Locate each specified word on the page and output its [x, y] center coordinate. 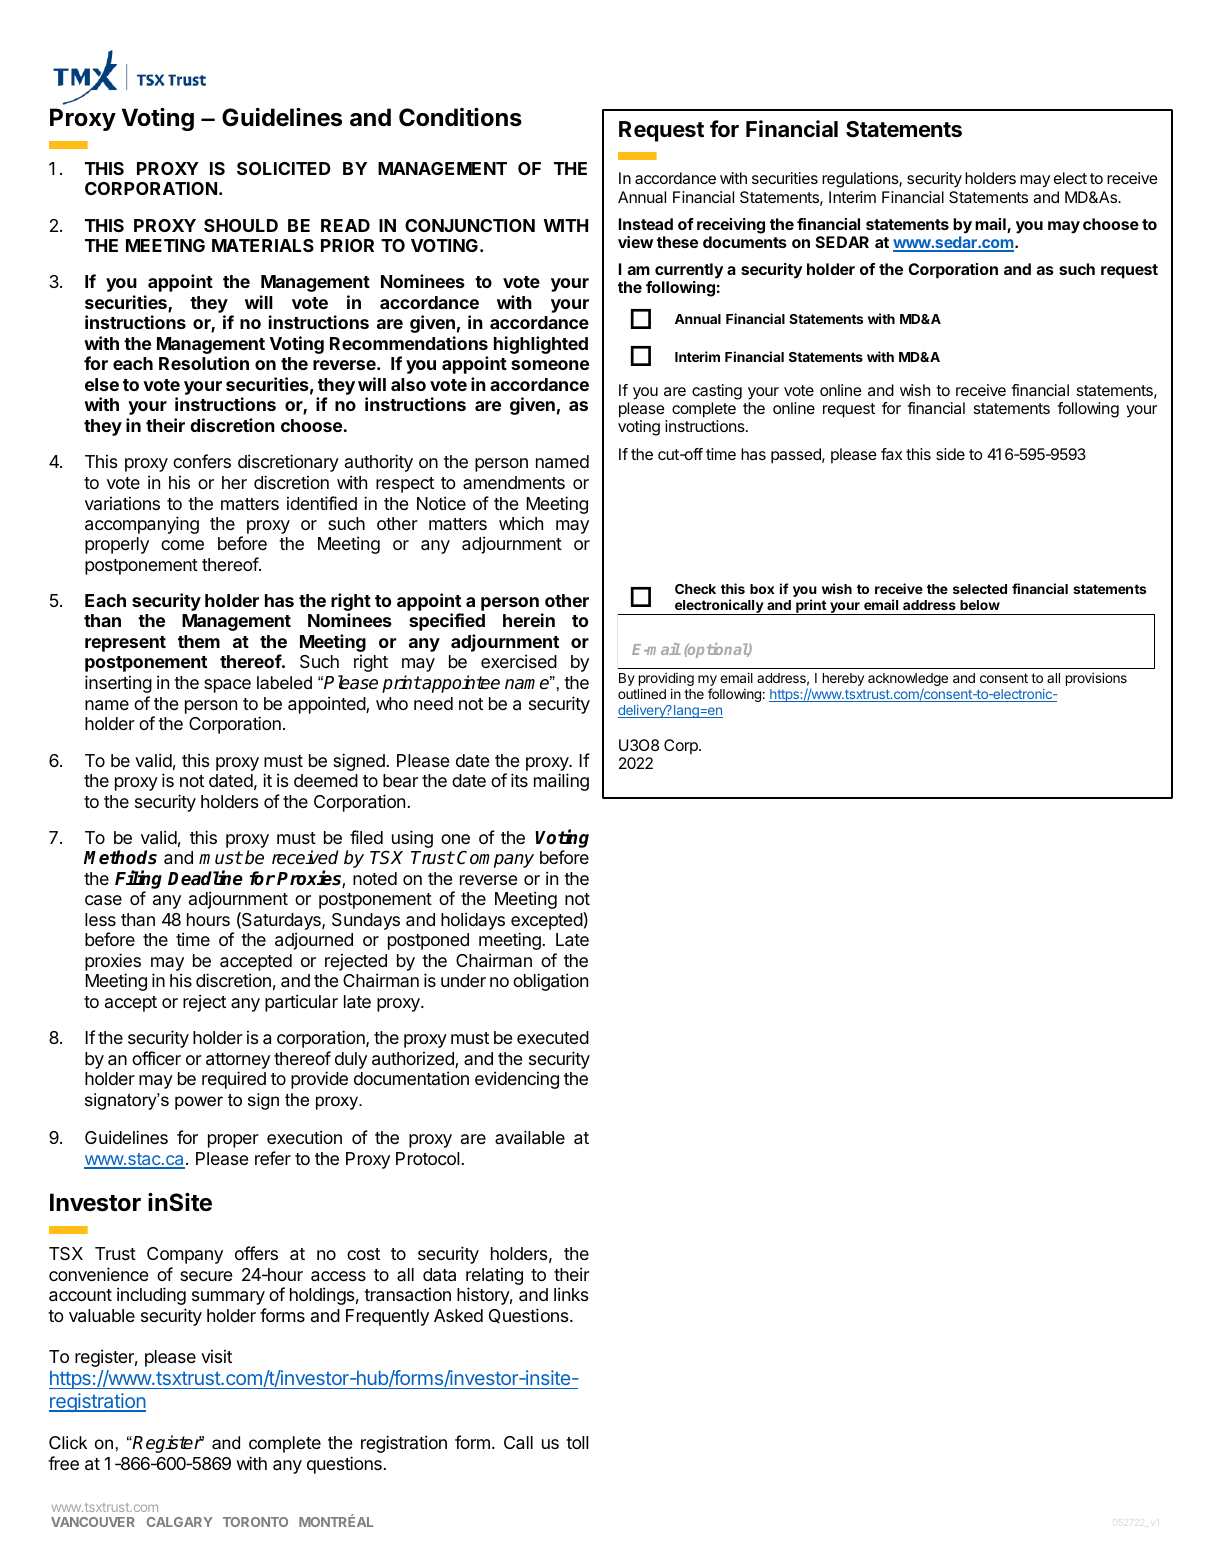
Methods [120, 857]
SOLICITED [284, 168]
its [519, 780]
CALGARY [180, 1522]
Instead [646, 224]
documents [745, 242]
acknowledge [908, 681]
